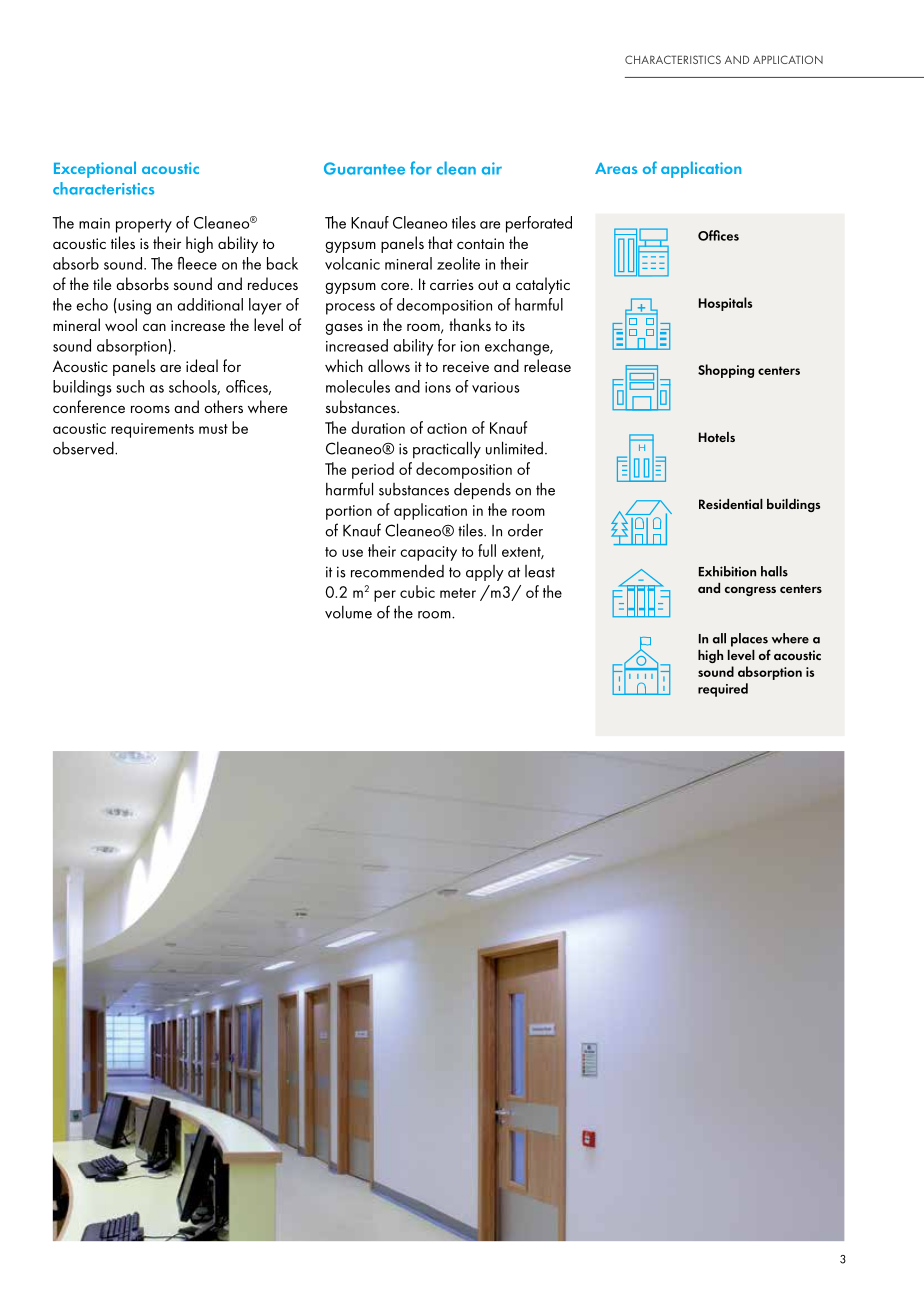  Describe the element at coordinates (95, 169) in the document. I see `Exceptional` at that location.
